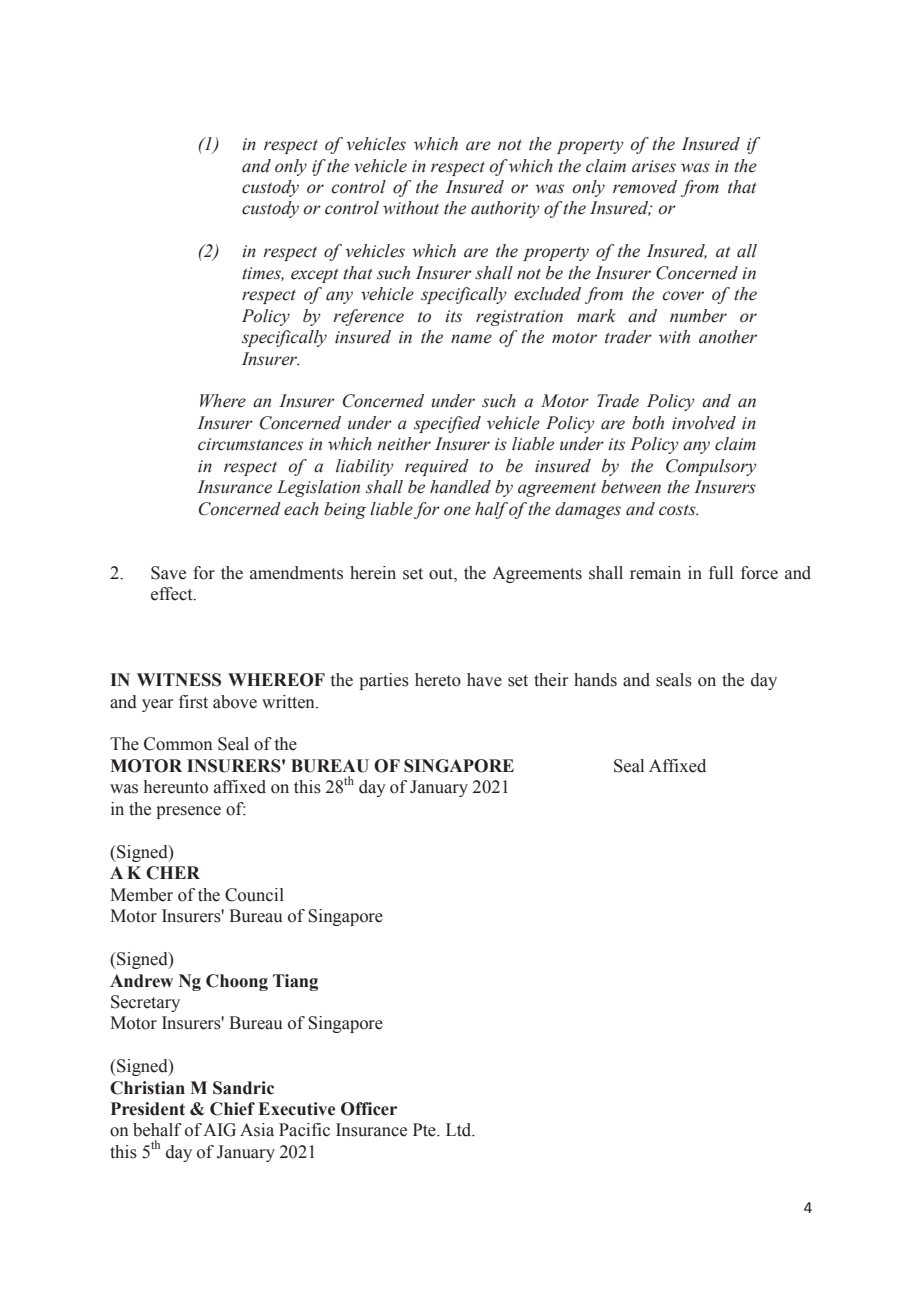  I want to click on removed, so click(645, 187).
